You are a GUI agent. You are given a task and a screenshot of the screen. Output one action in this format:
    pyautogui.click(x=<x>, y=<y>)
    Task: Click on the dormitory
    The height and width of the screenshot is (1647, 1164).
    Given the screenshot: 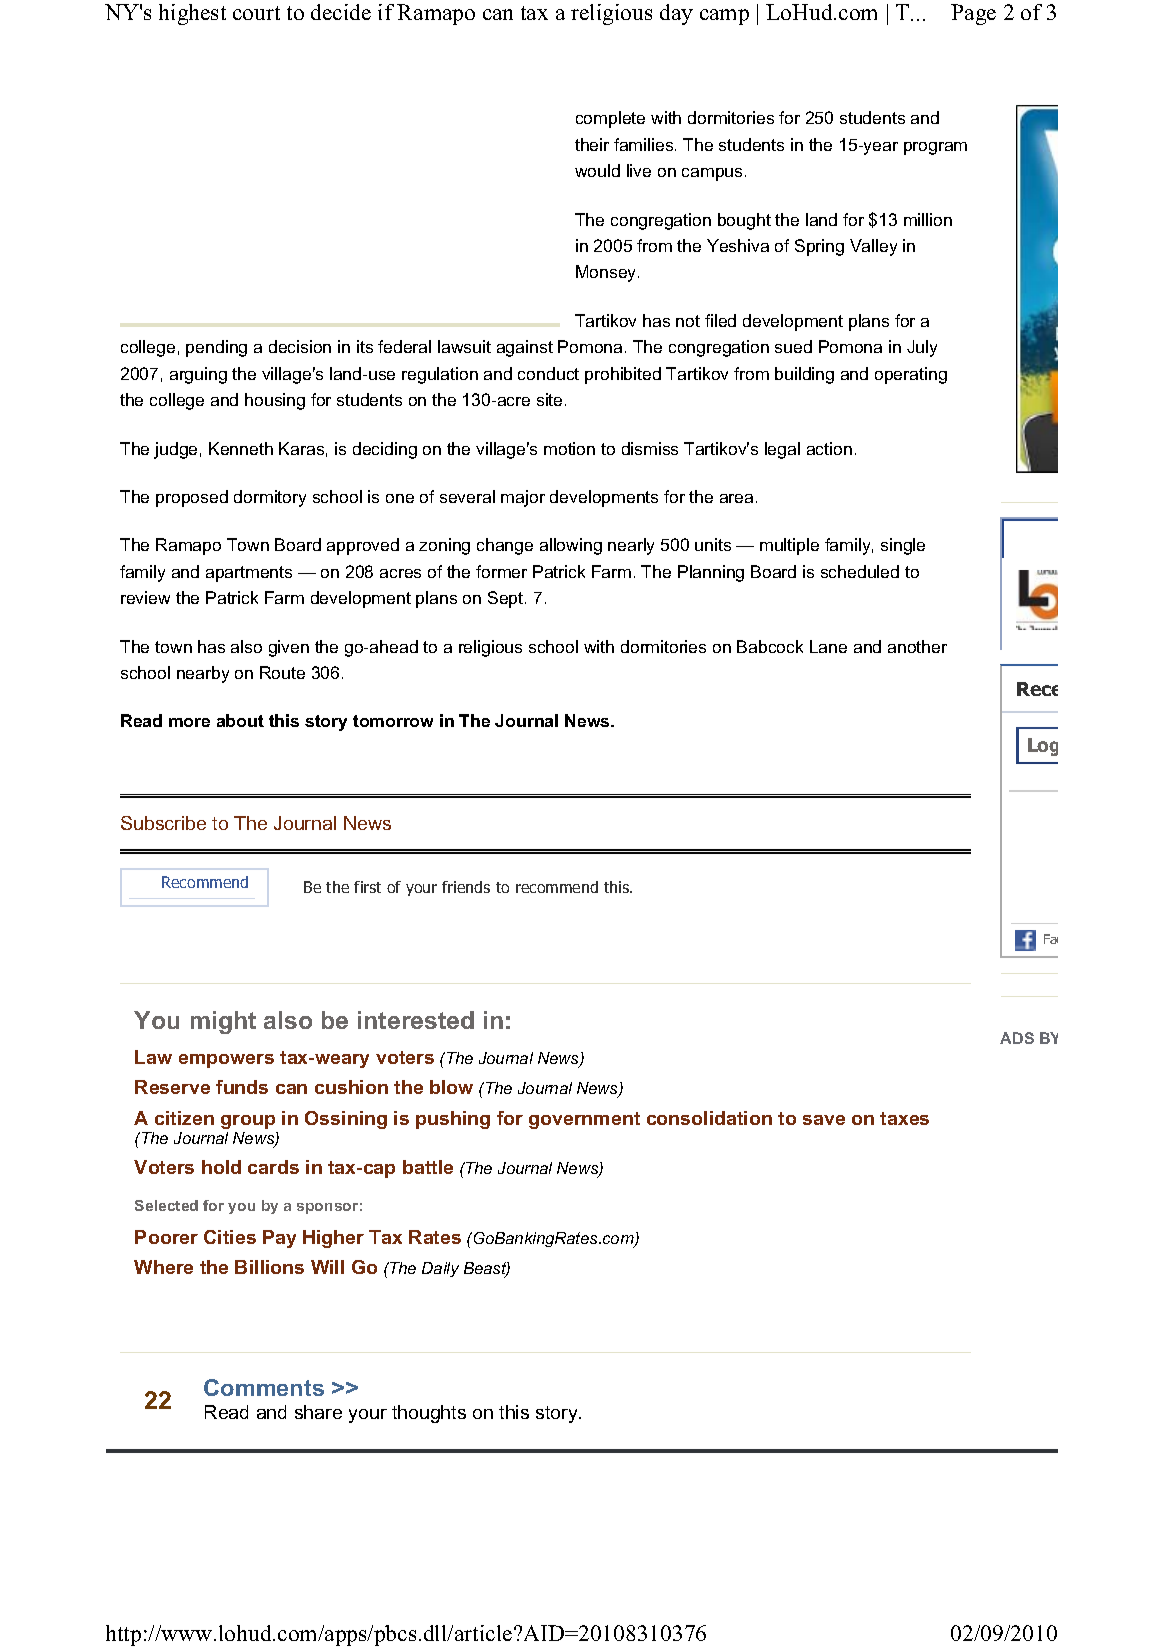 What is the action you would take?
    pyautogui.click(x=270, y=498)
